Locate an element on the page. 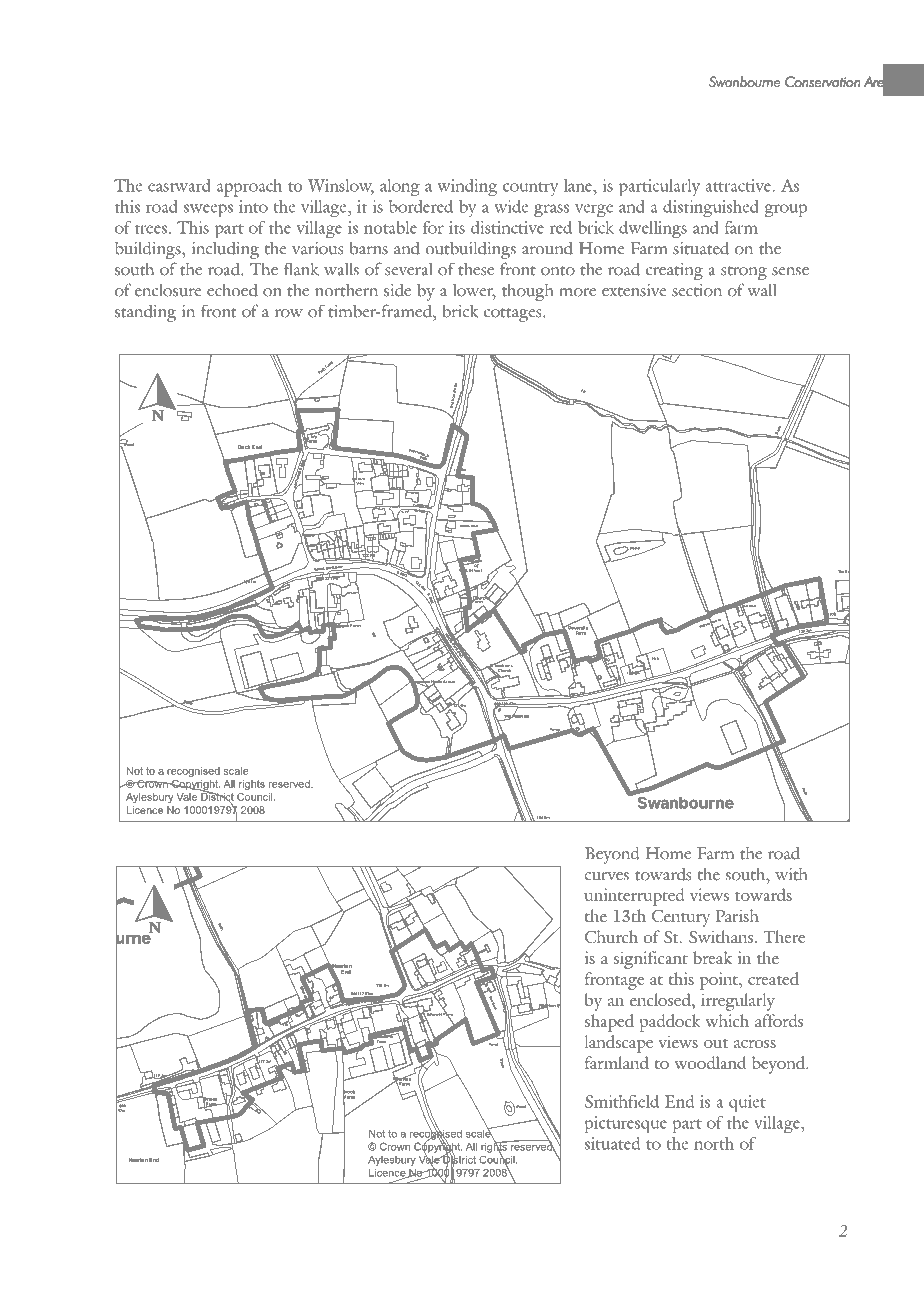 This page has height=1308, width=924. section is located at coordinates (697, 290).
